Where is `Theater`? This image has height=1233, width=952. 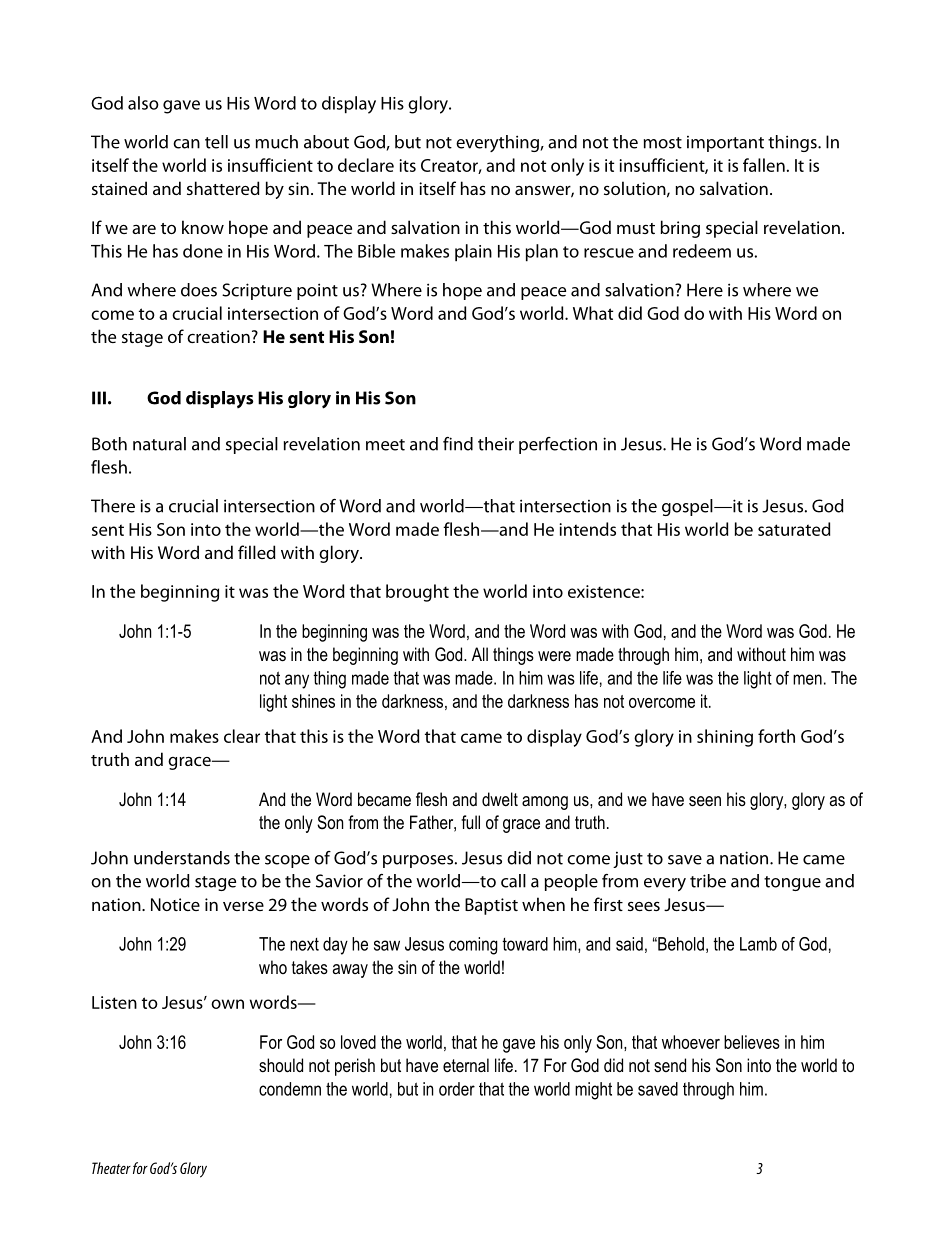 Theater is located at coordinates (111, 1168).
